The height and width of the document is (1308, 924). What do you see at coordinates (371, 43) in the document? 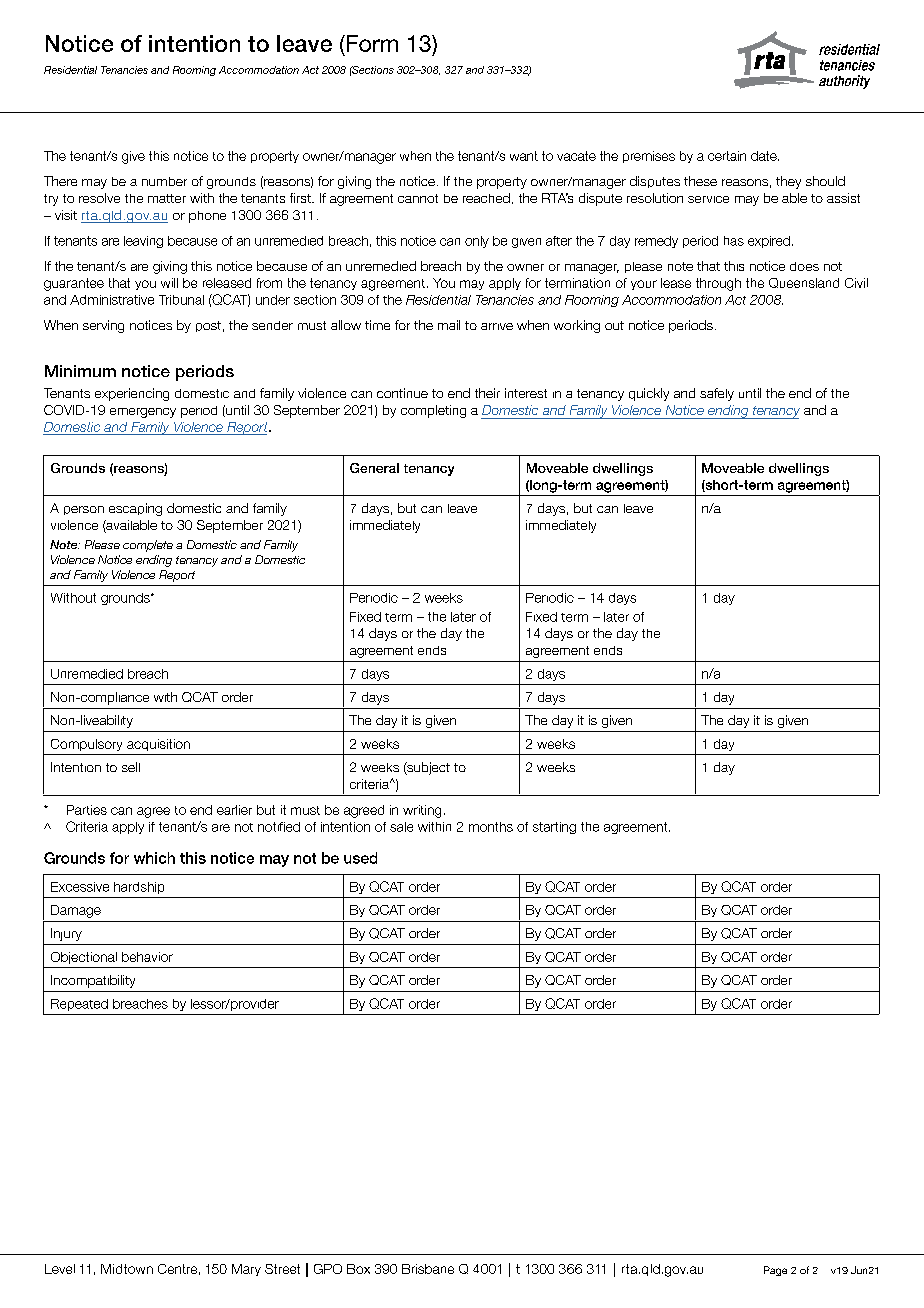
I see `Form` at bounding box center [371, 43].
